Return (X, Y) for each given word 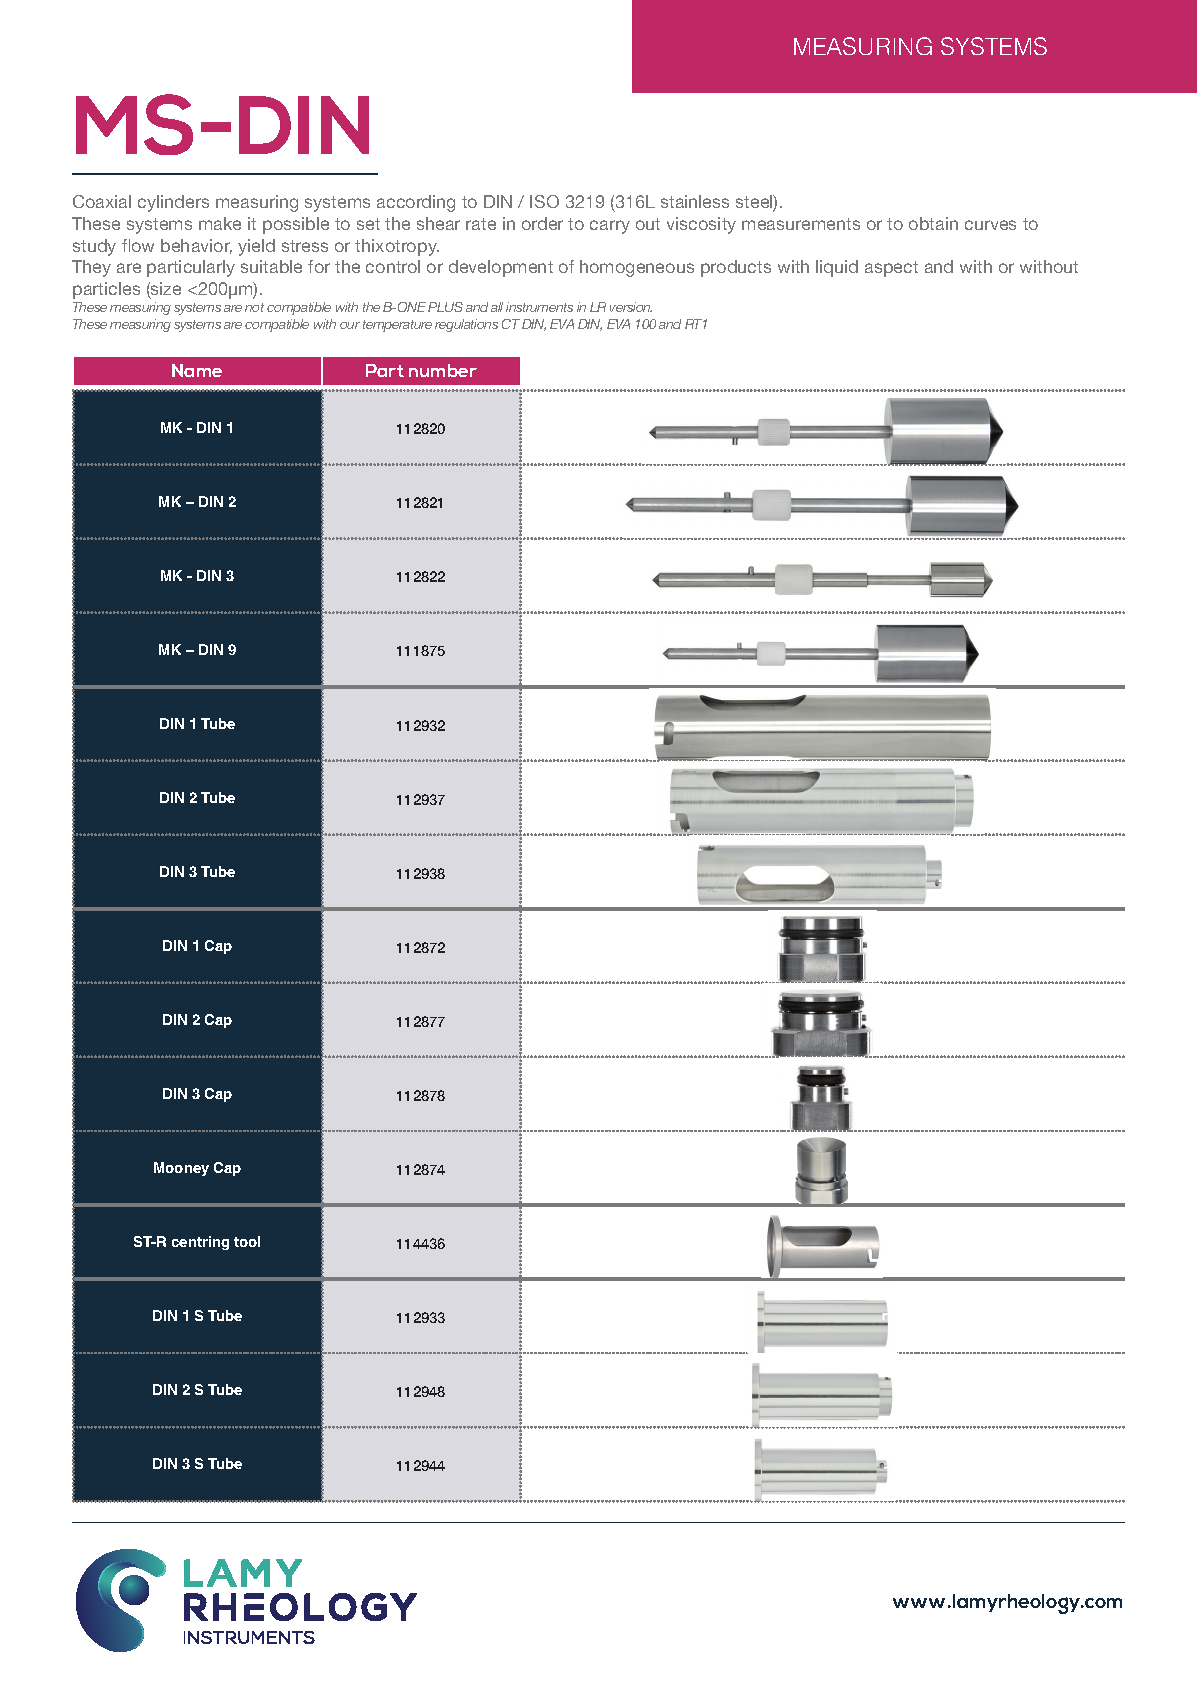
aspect (891, 269)
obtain (933, 223)
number (443, 370)
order (542, 223)
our (350, 325)
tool (247, 1241)
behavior (196, 246)
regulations (466, 325)
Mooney (181, 1169)
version (631, 307)
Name (197, 370)
